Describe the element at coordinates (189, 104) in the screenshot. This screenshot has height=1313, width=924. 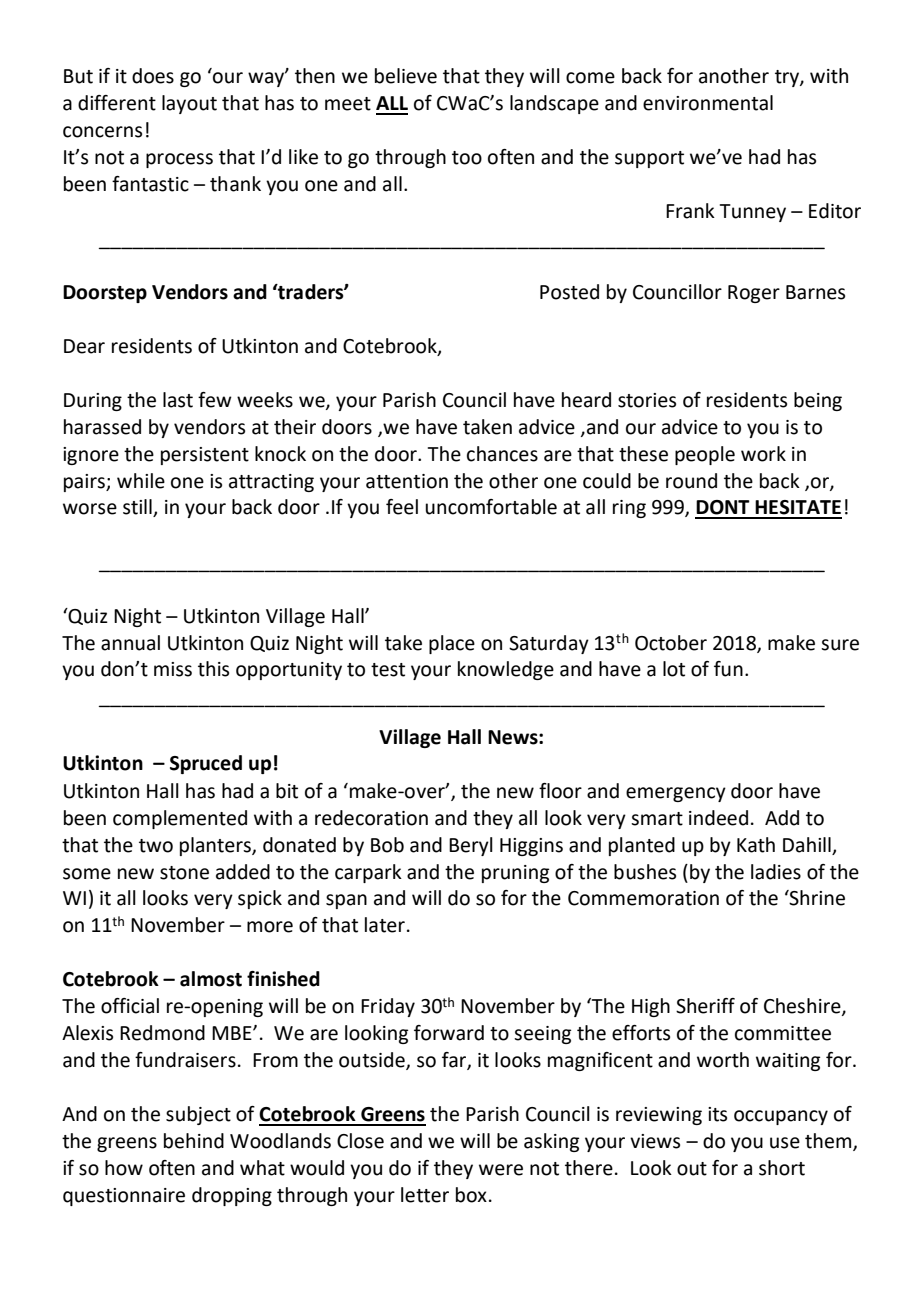
I see `layout` at that location.
